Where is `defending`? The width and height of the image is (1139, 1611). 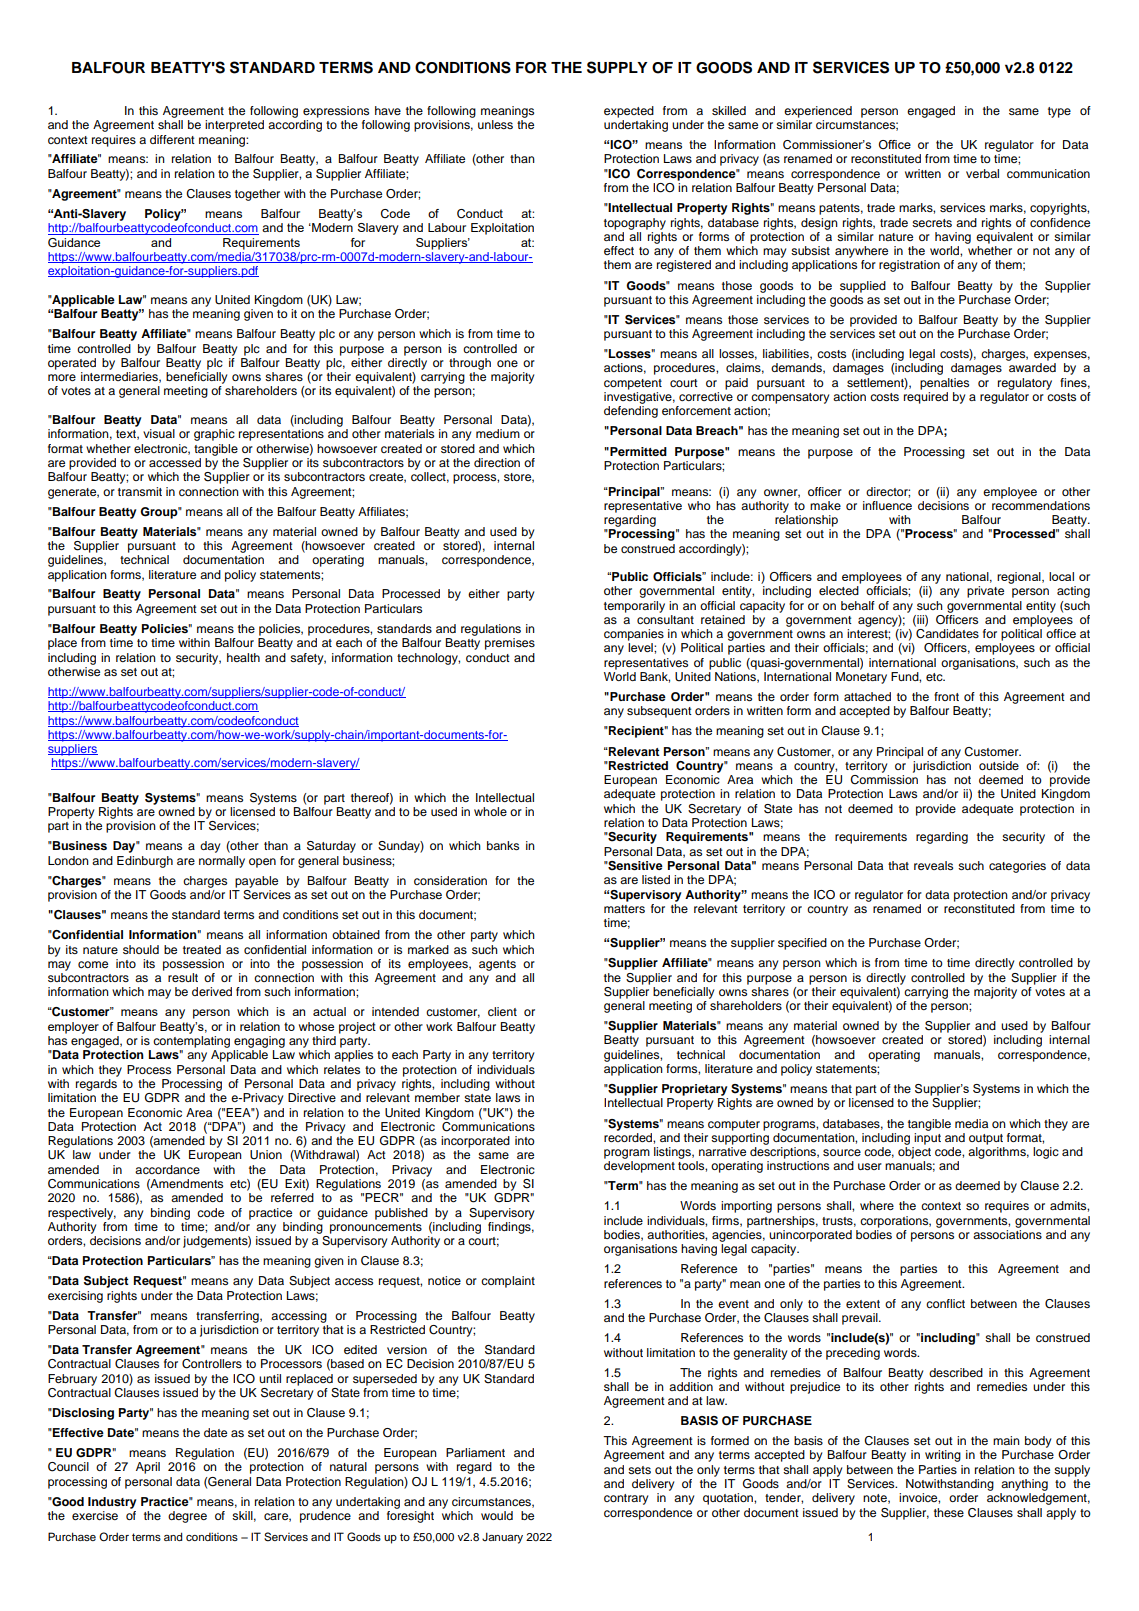 defending is located at coordinates (631, 412).
